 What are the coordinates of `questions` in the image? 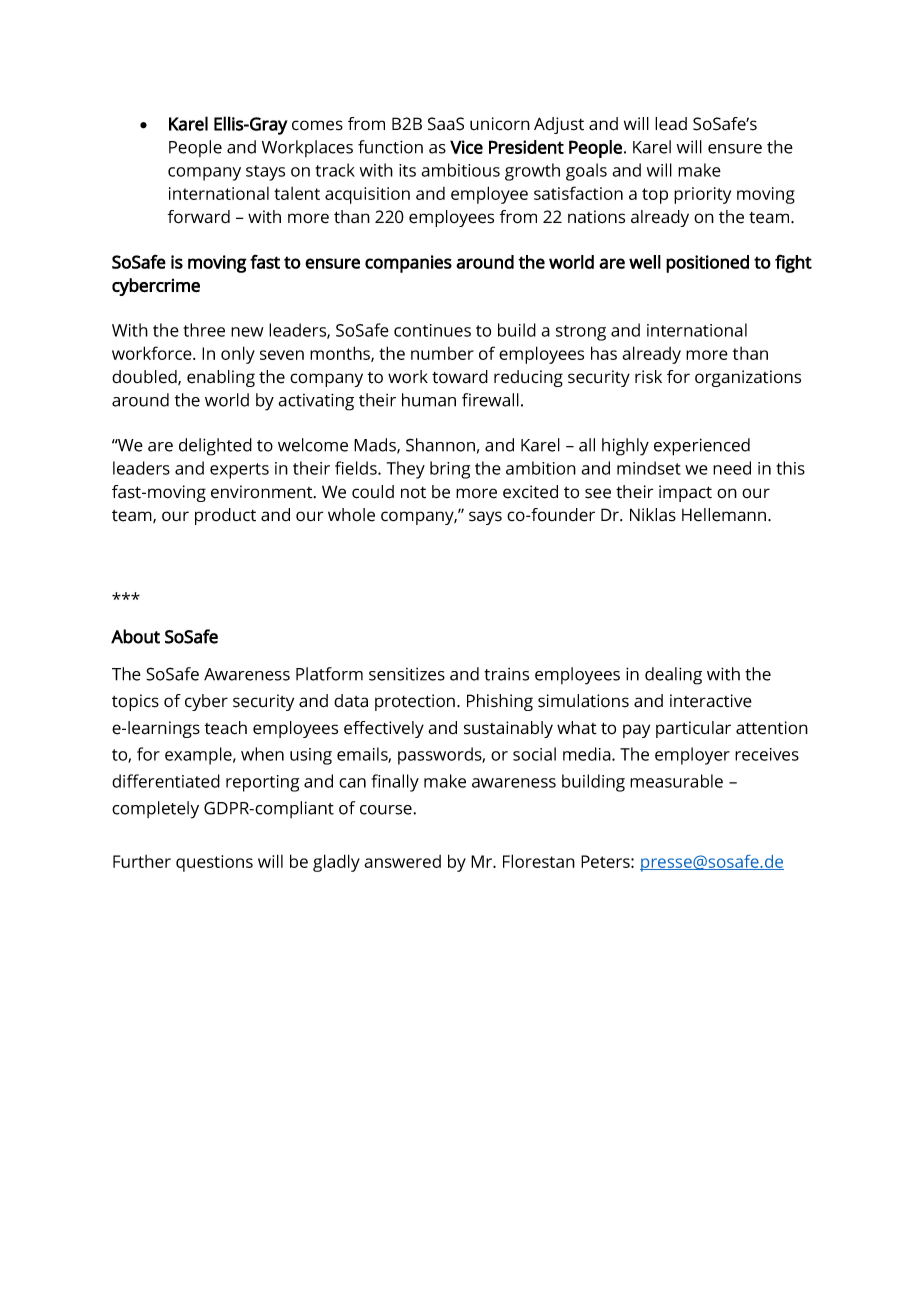 It's located at (214, 863).
